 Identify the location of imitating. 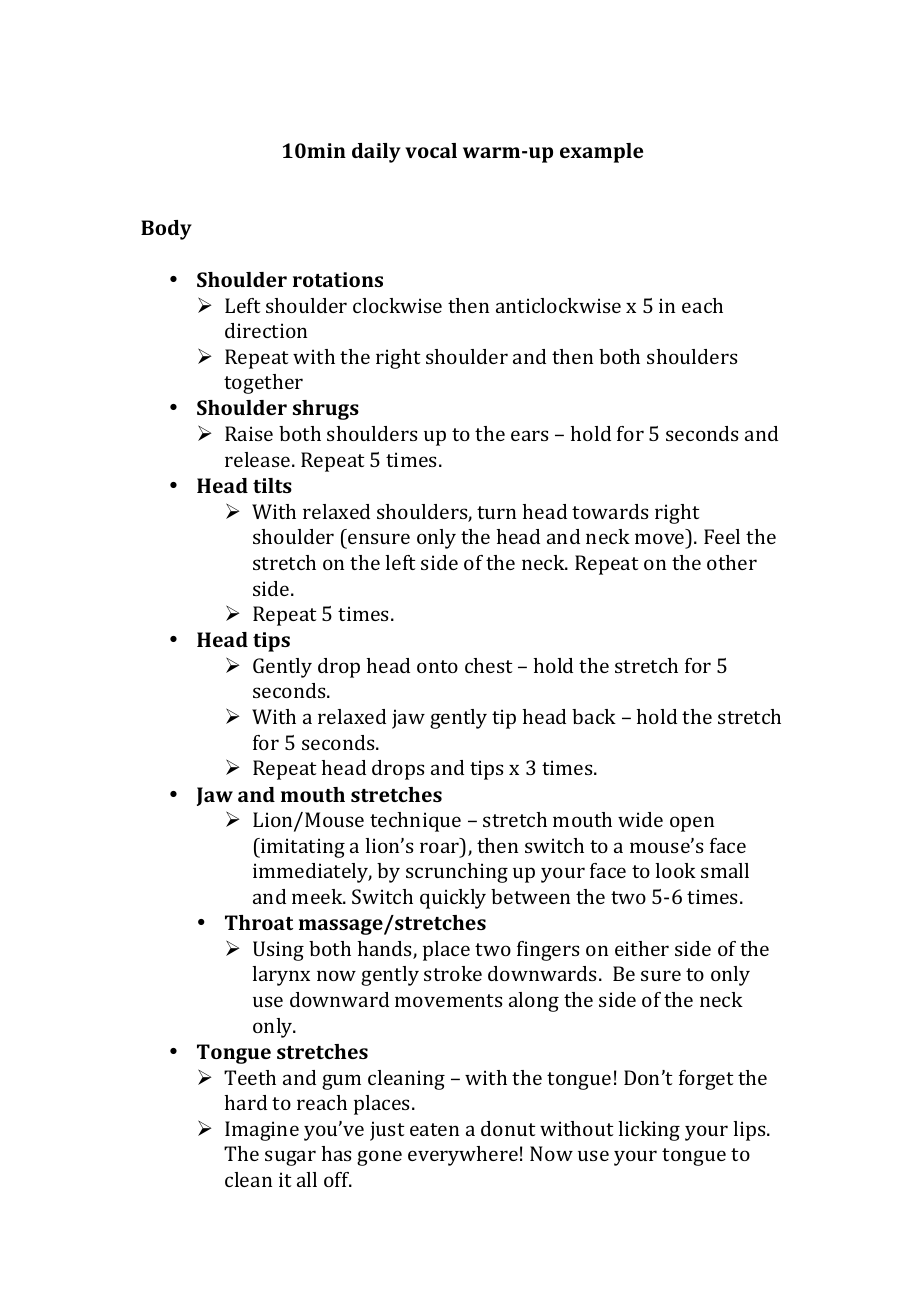
(302, 848).
